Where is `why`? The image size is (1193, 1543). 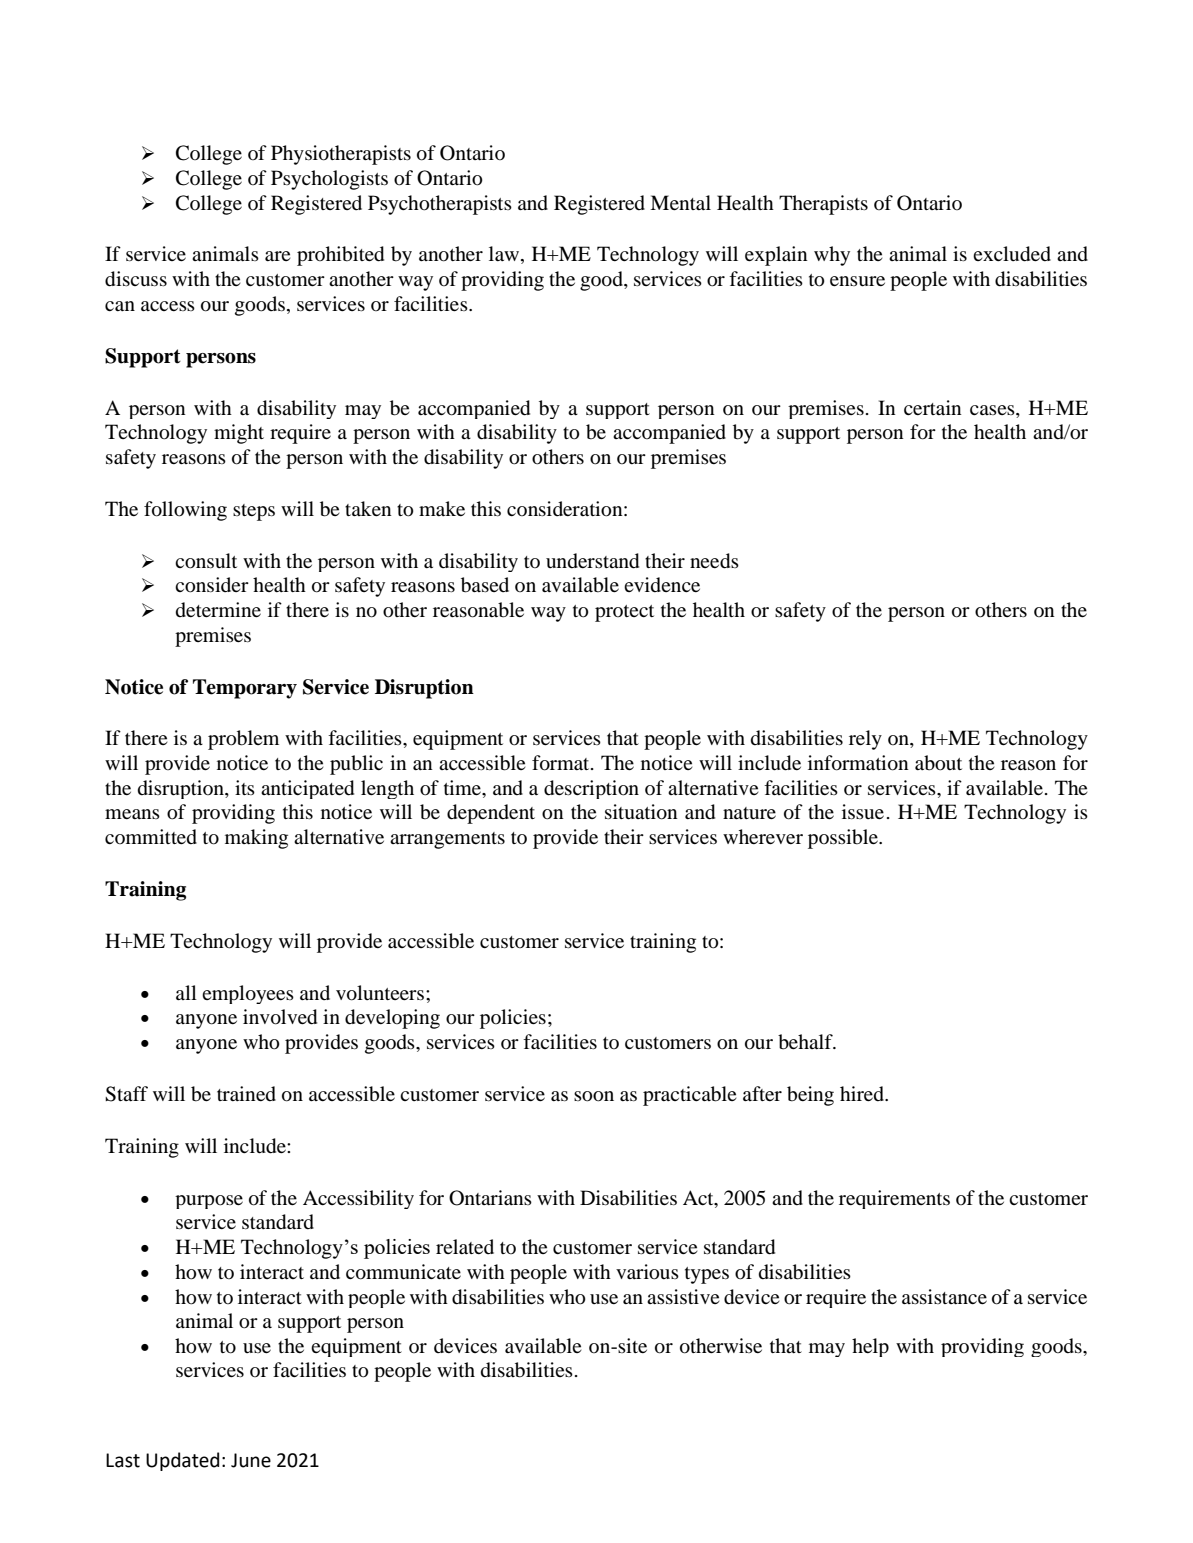
why is located at coordinates (832, 256).
